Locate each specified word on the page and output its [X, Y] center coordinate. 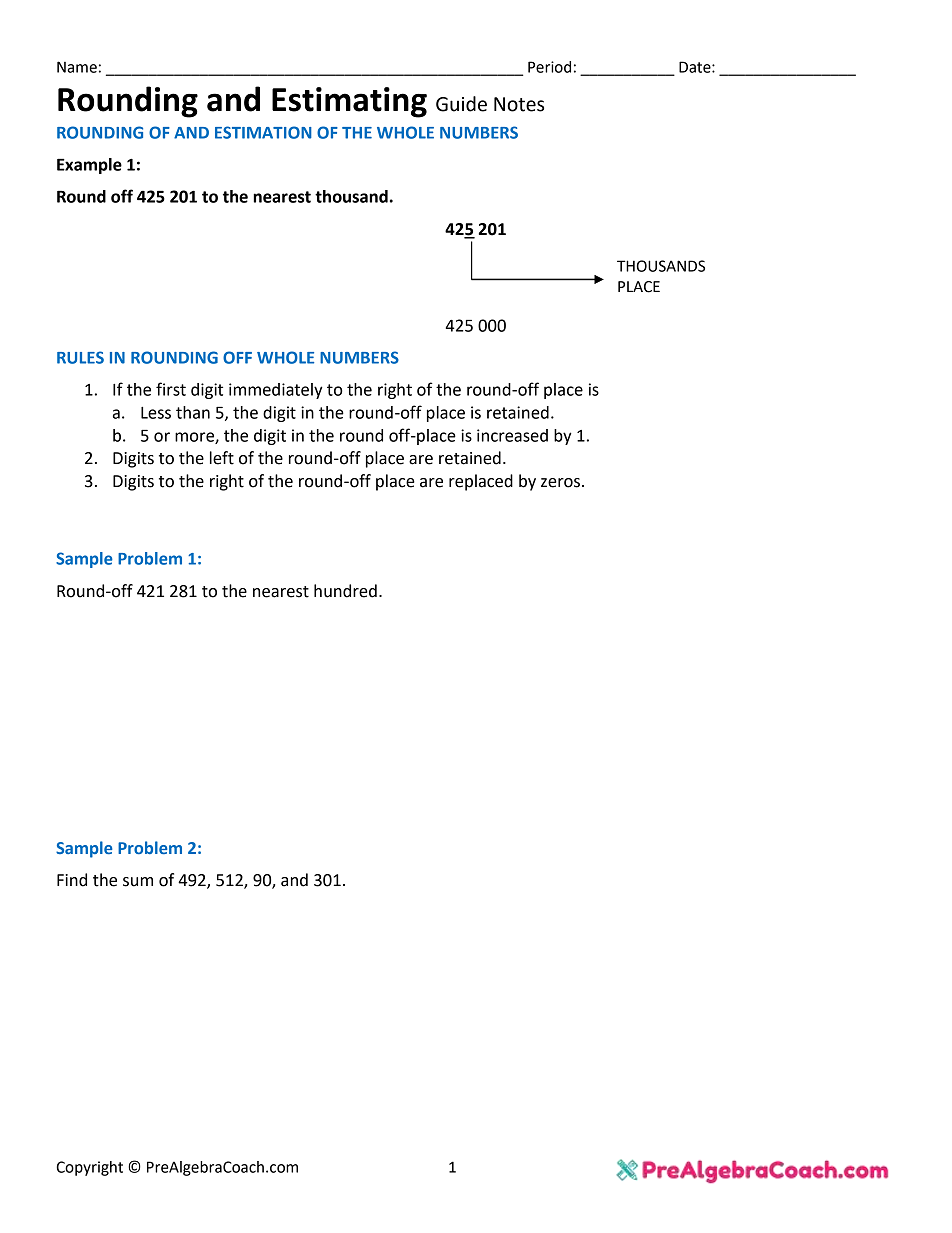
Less [156, 413]
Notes [519, 104]
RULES [80, 357]
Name [77, 67]
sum [138, 882]
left [222, 458]
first [171, 389]
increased [512, 435]
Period [549, 67]
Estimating [349, 102]
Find [72, 880]
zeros [560, 483]
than [193, 412]
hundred [345, 591]
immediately [276, 391]
